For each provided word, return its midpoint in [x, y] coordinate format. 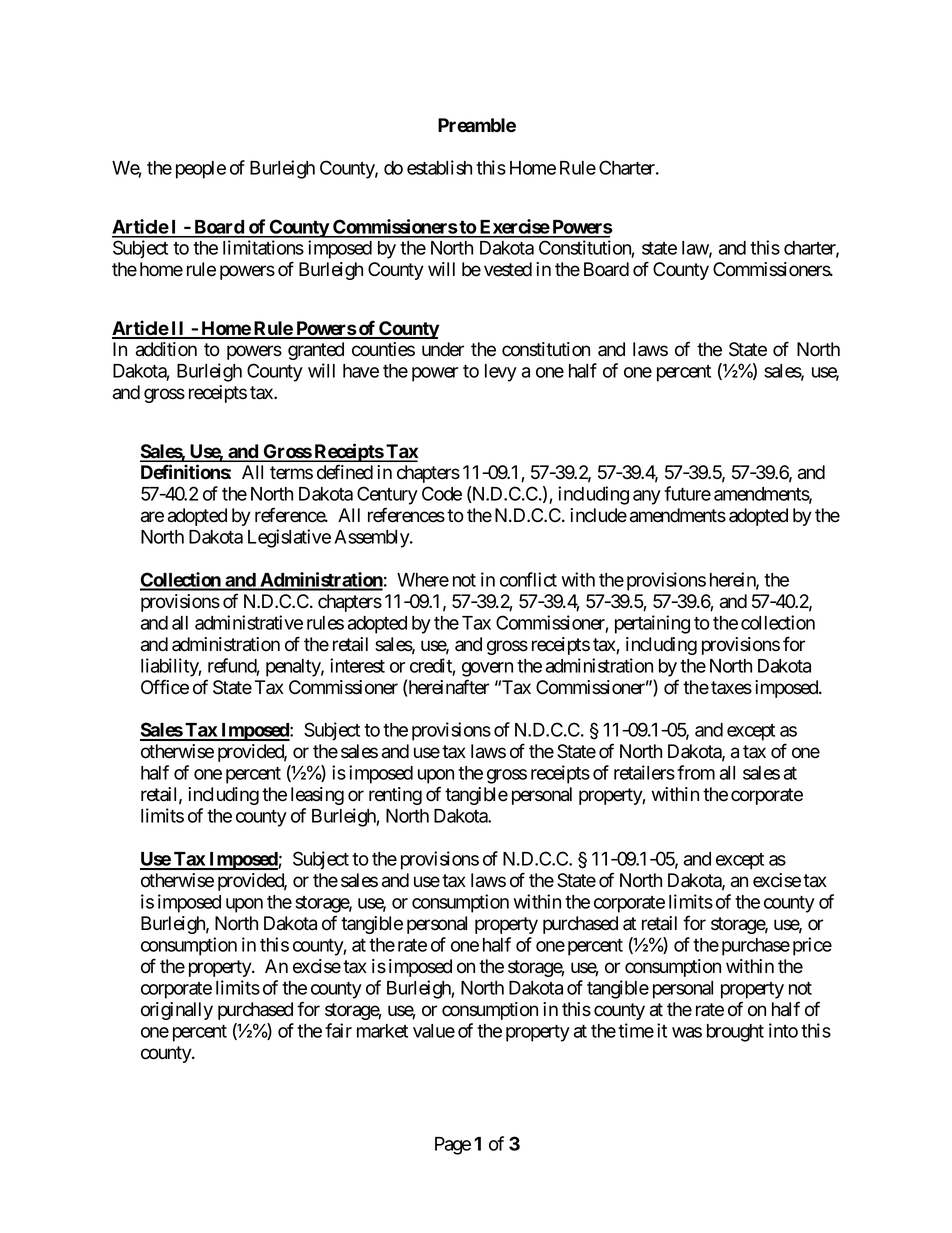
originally [177, 1011]
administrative [249, 622]
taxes [731, 688]
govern [487, 669]
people [201, 170]
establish [439, 167]
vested [508, 269]
